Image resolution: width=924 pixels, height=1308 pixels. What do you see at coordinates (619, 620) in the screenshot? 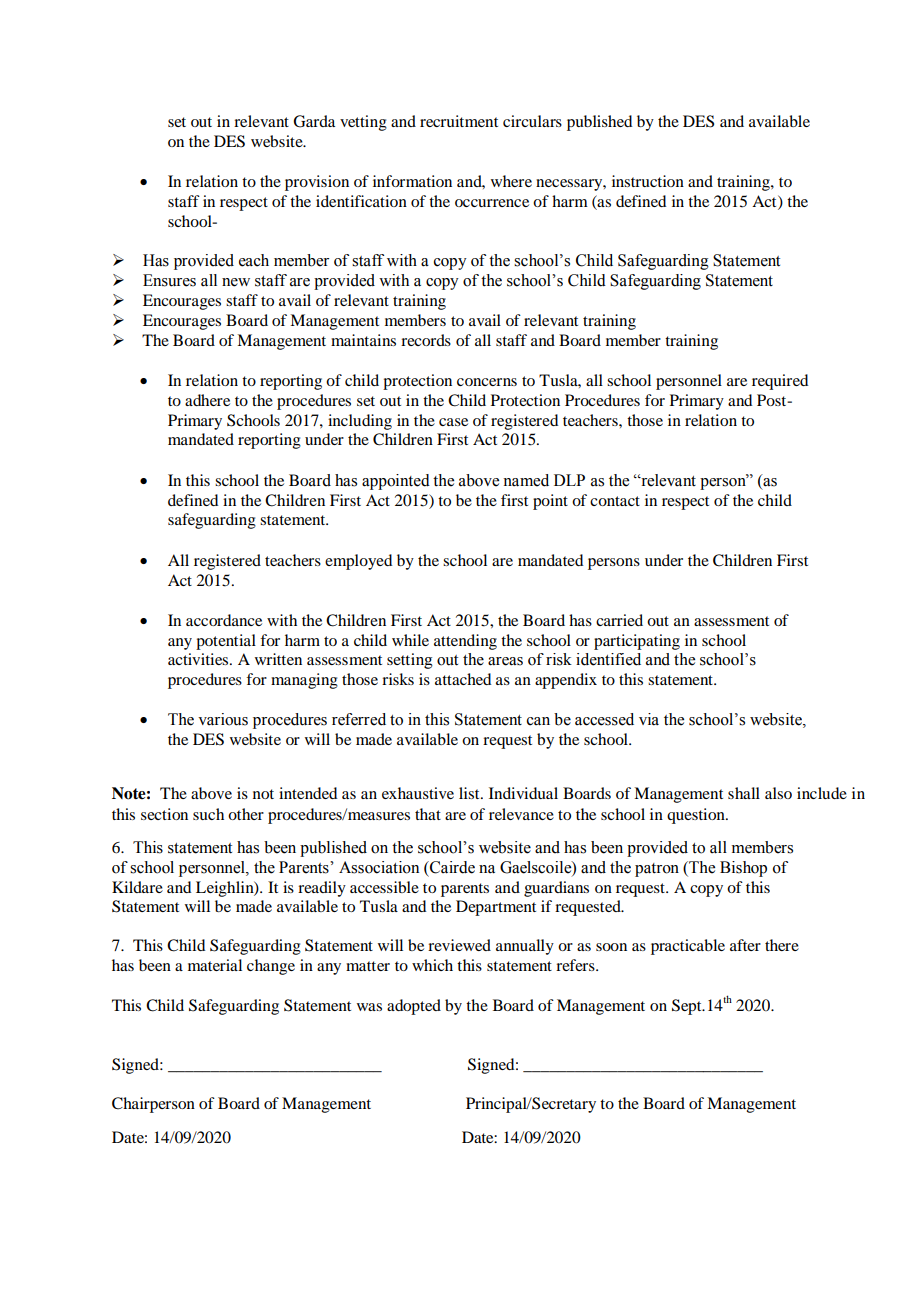
I see `carried` at bounding box center [619, 620].
